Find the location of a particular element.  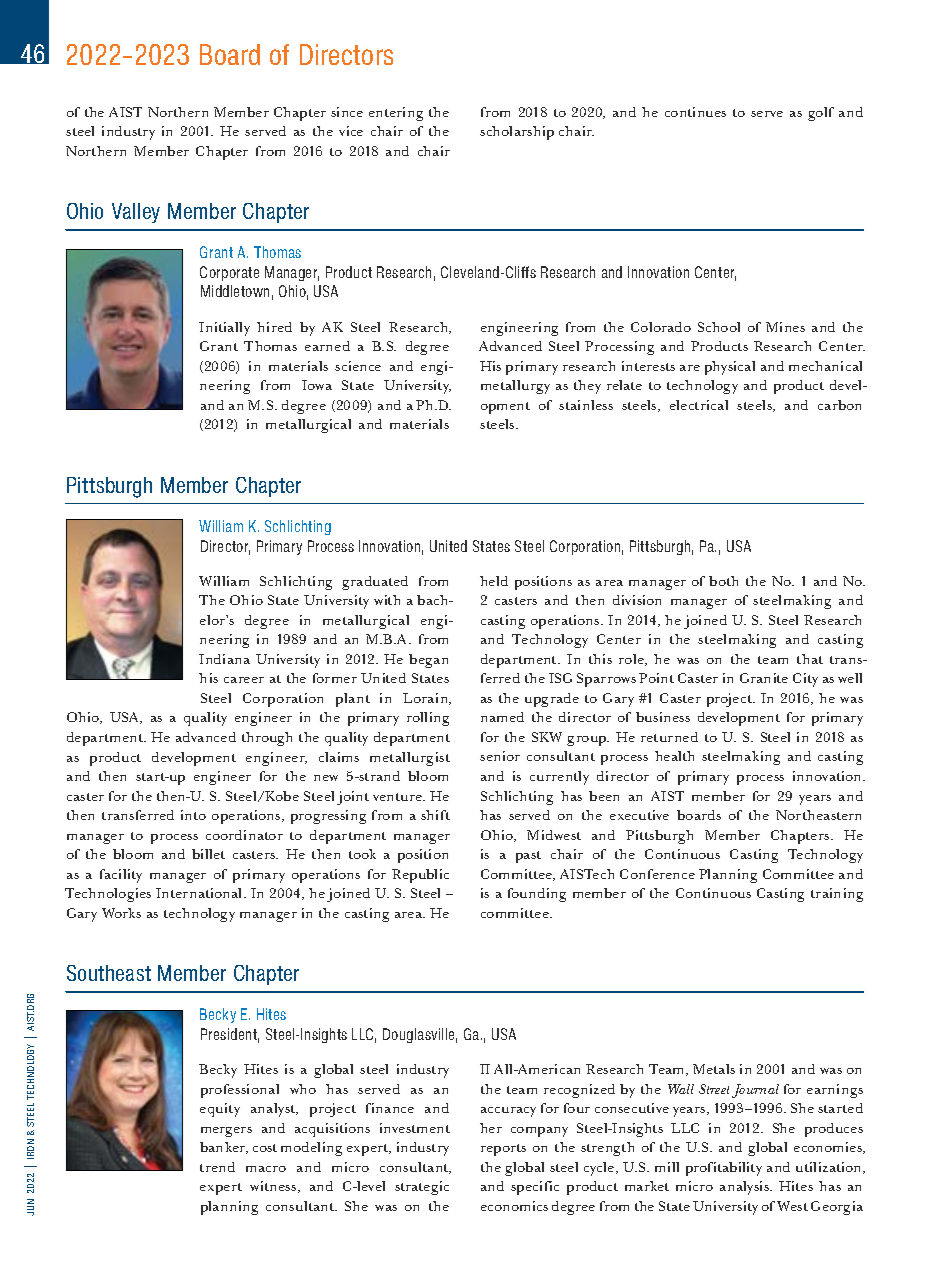

began is located at coordinates (428, 661).
